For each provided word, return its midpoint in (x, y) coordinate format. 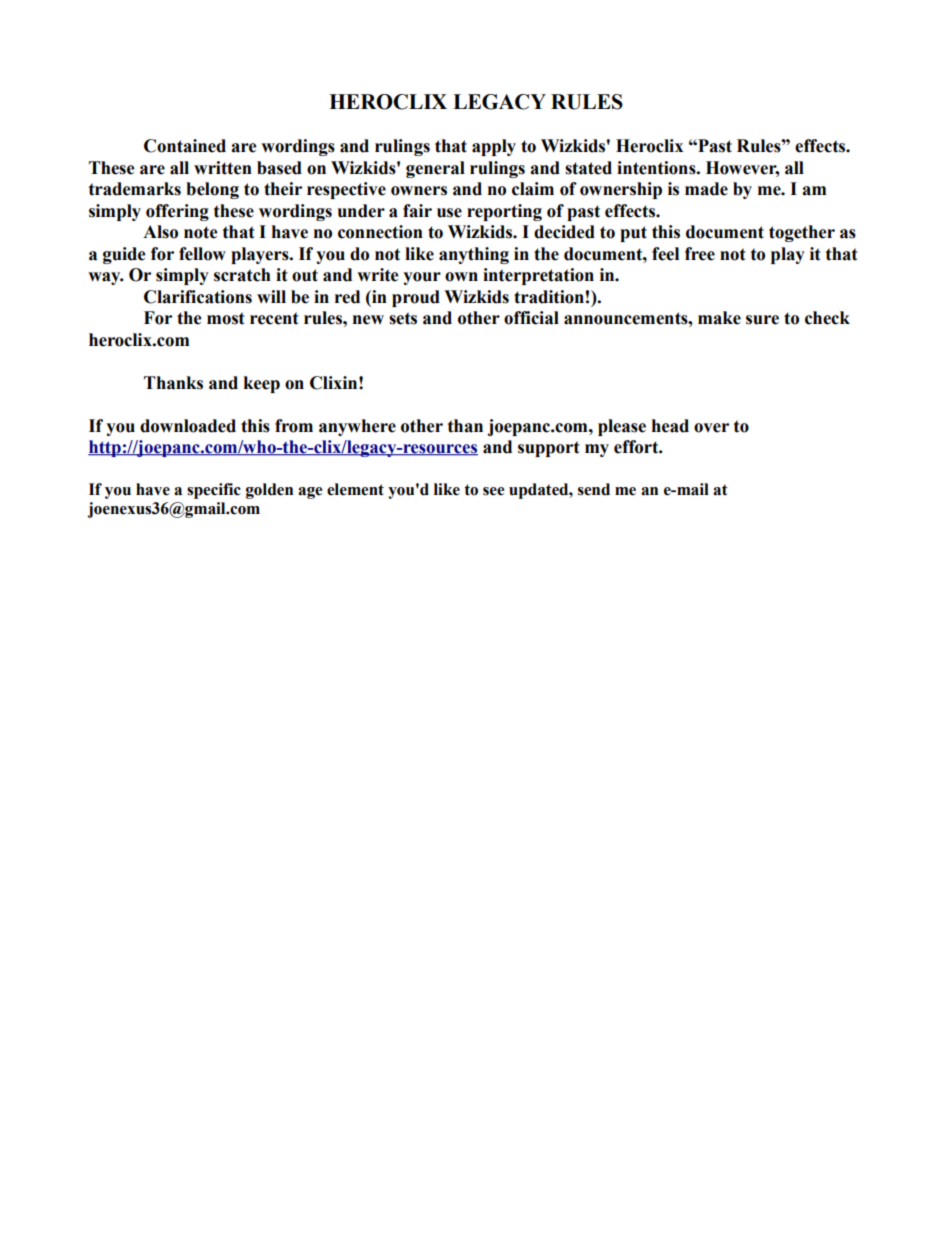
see (493, 491)
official (531, 318)
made (706, 189)
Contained (185, 146)
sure (762, 320)
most (226, 318)
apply (494, 147)
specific (214, 491)
